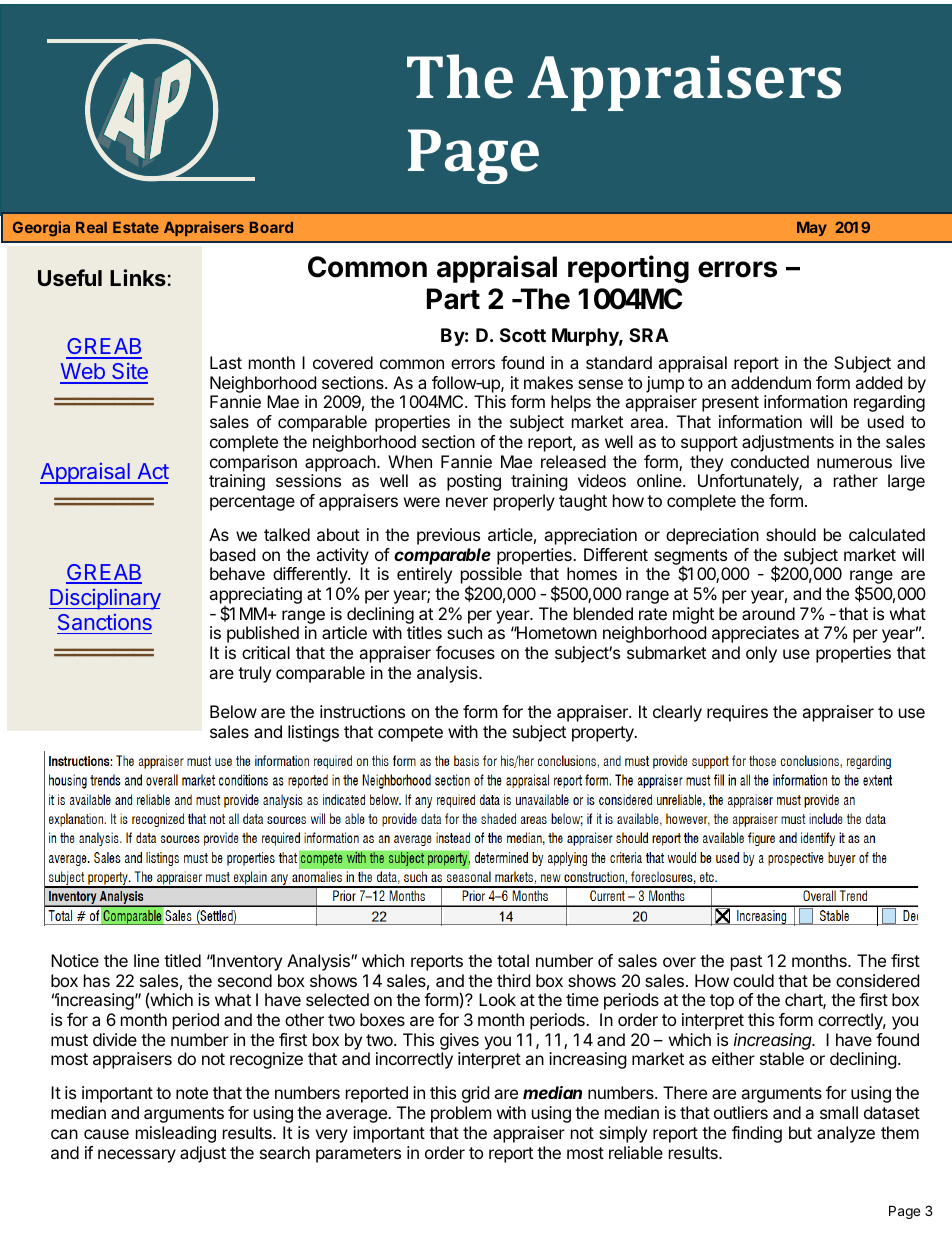  What do you see at coordinates (465, 652) in the screenshot?
I see `focuses` at bounding box center [465, 652].
